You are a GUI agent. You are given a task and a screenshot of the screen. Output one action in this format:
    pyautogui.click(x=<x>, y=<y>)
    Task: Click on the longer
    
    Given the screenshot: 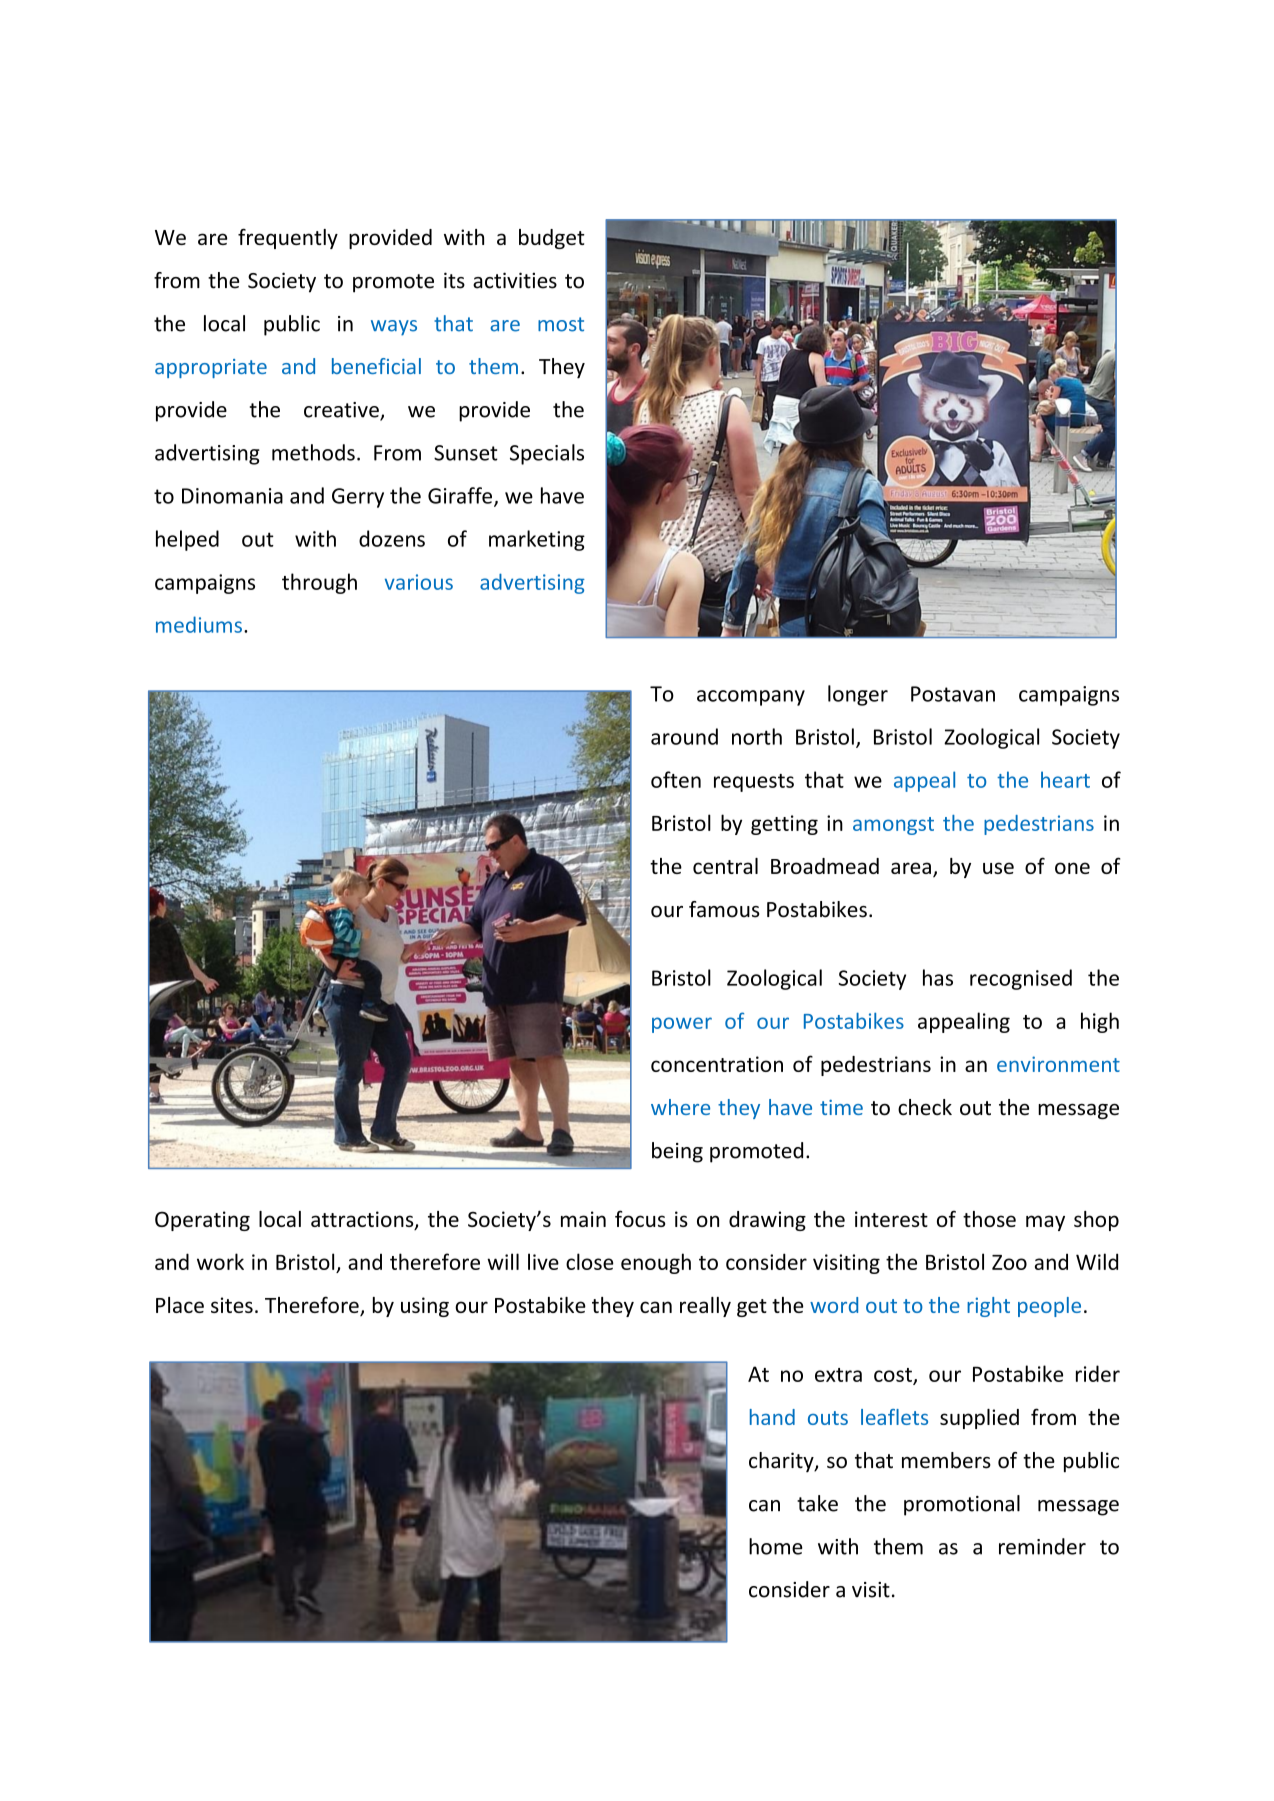 What is the action you would take?
    pyautogui.click(x=858, y=695)
